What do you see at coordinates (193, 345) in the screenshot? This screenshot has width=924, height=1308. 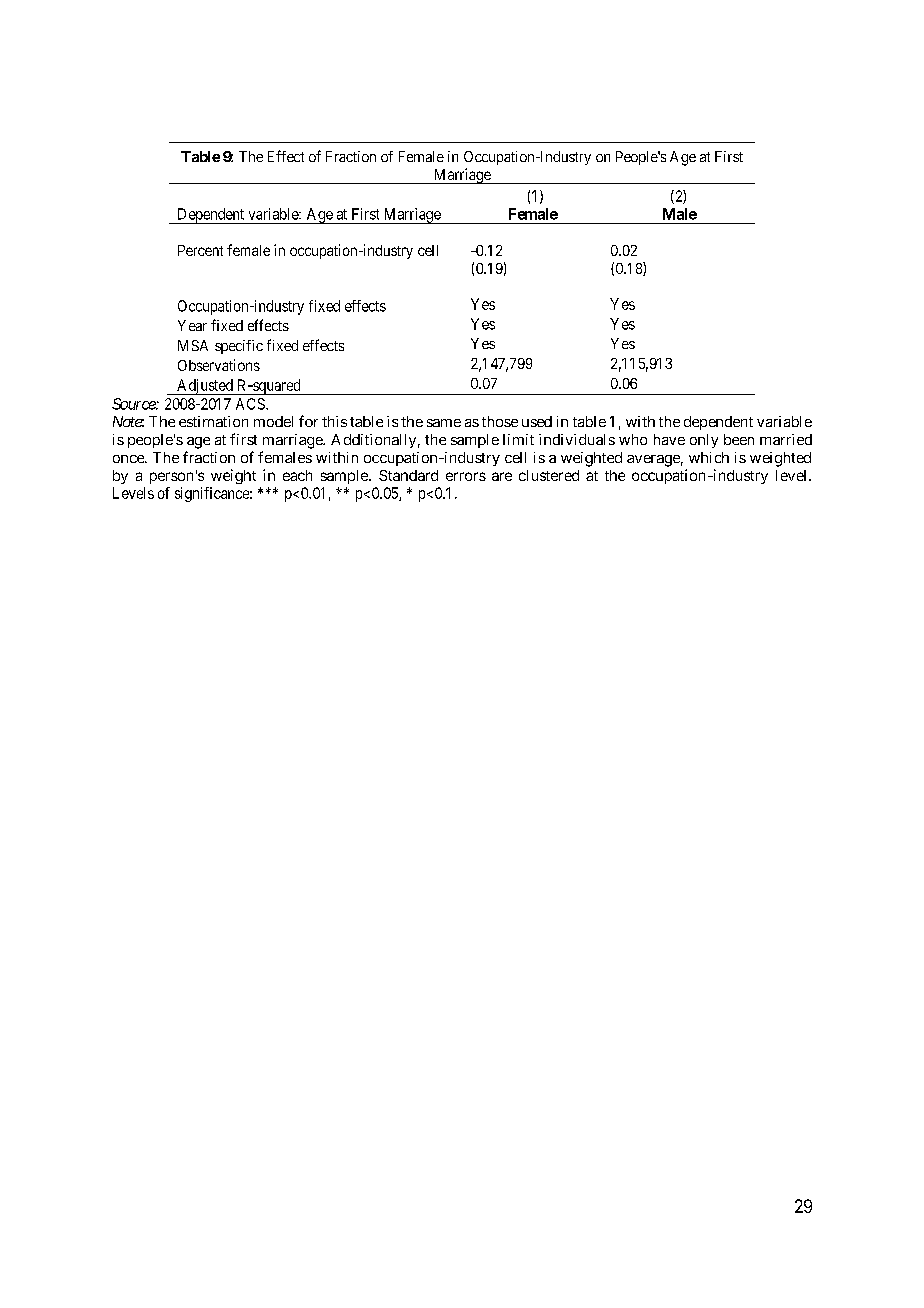 I see `MSA` at bounding box center [193, 345].
